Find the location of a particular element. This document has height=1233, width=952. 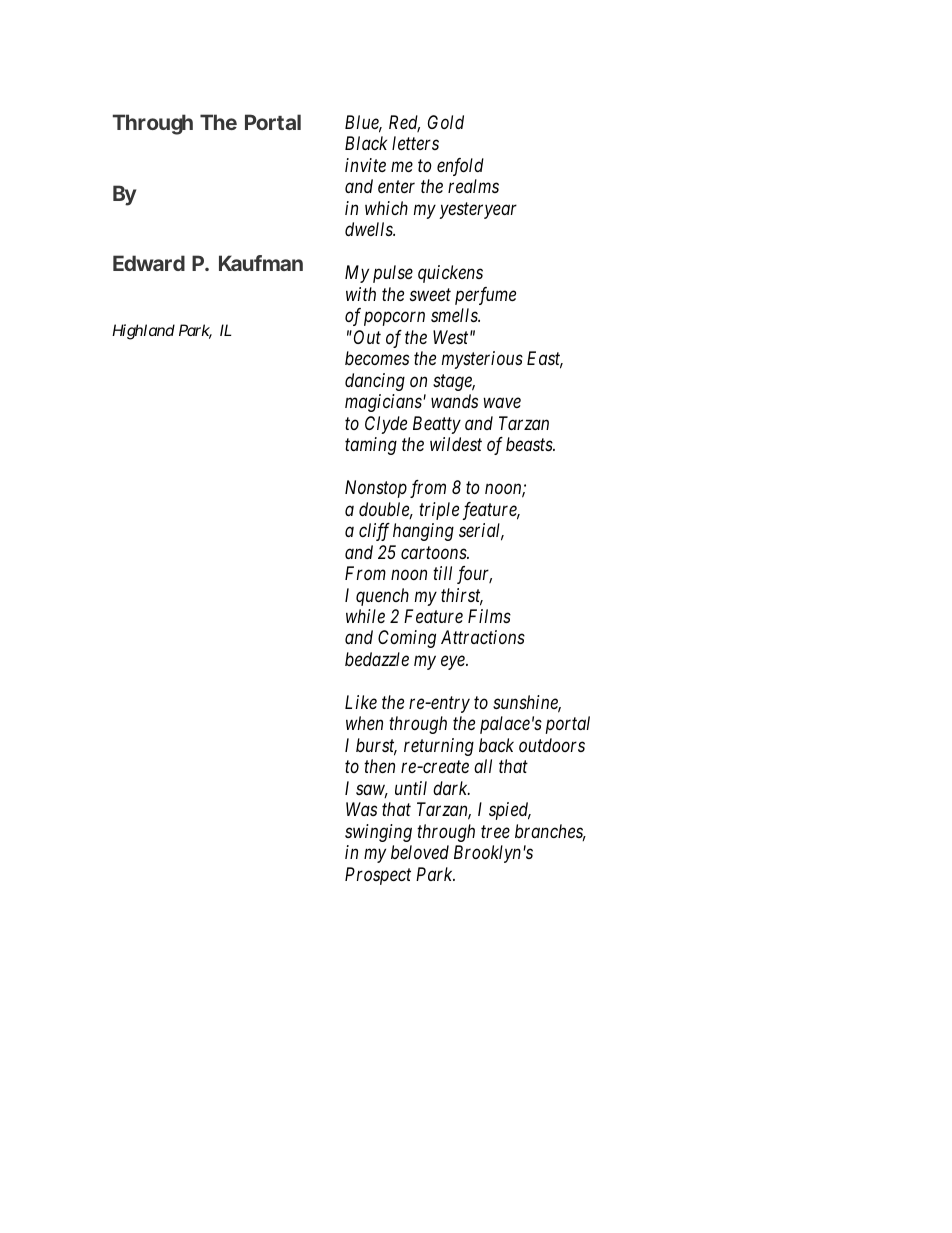

Kaufman is located at coordinates (261, 263).
